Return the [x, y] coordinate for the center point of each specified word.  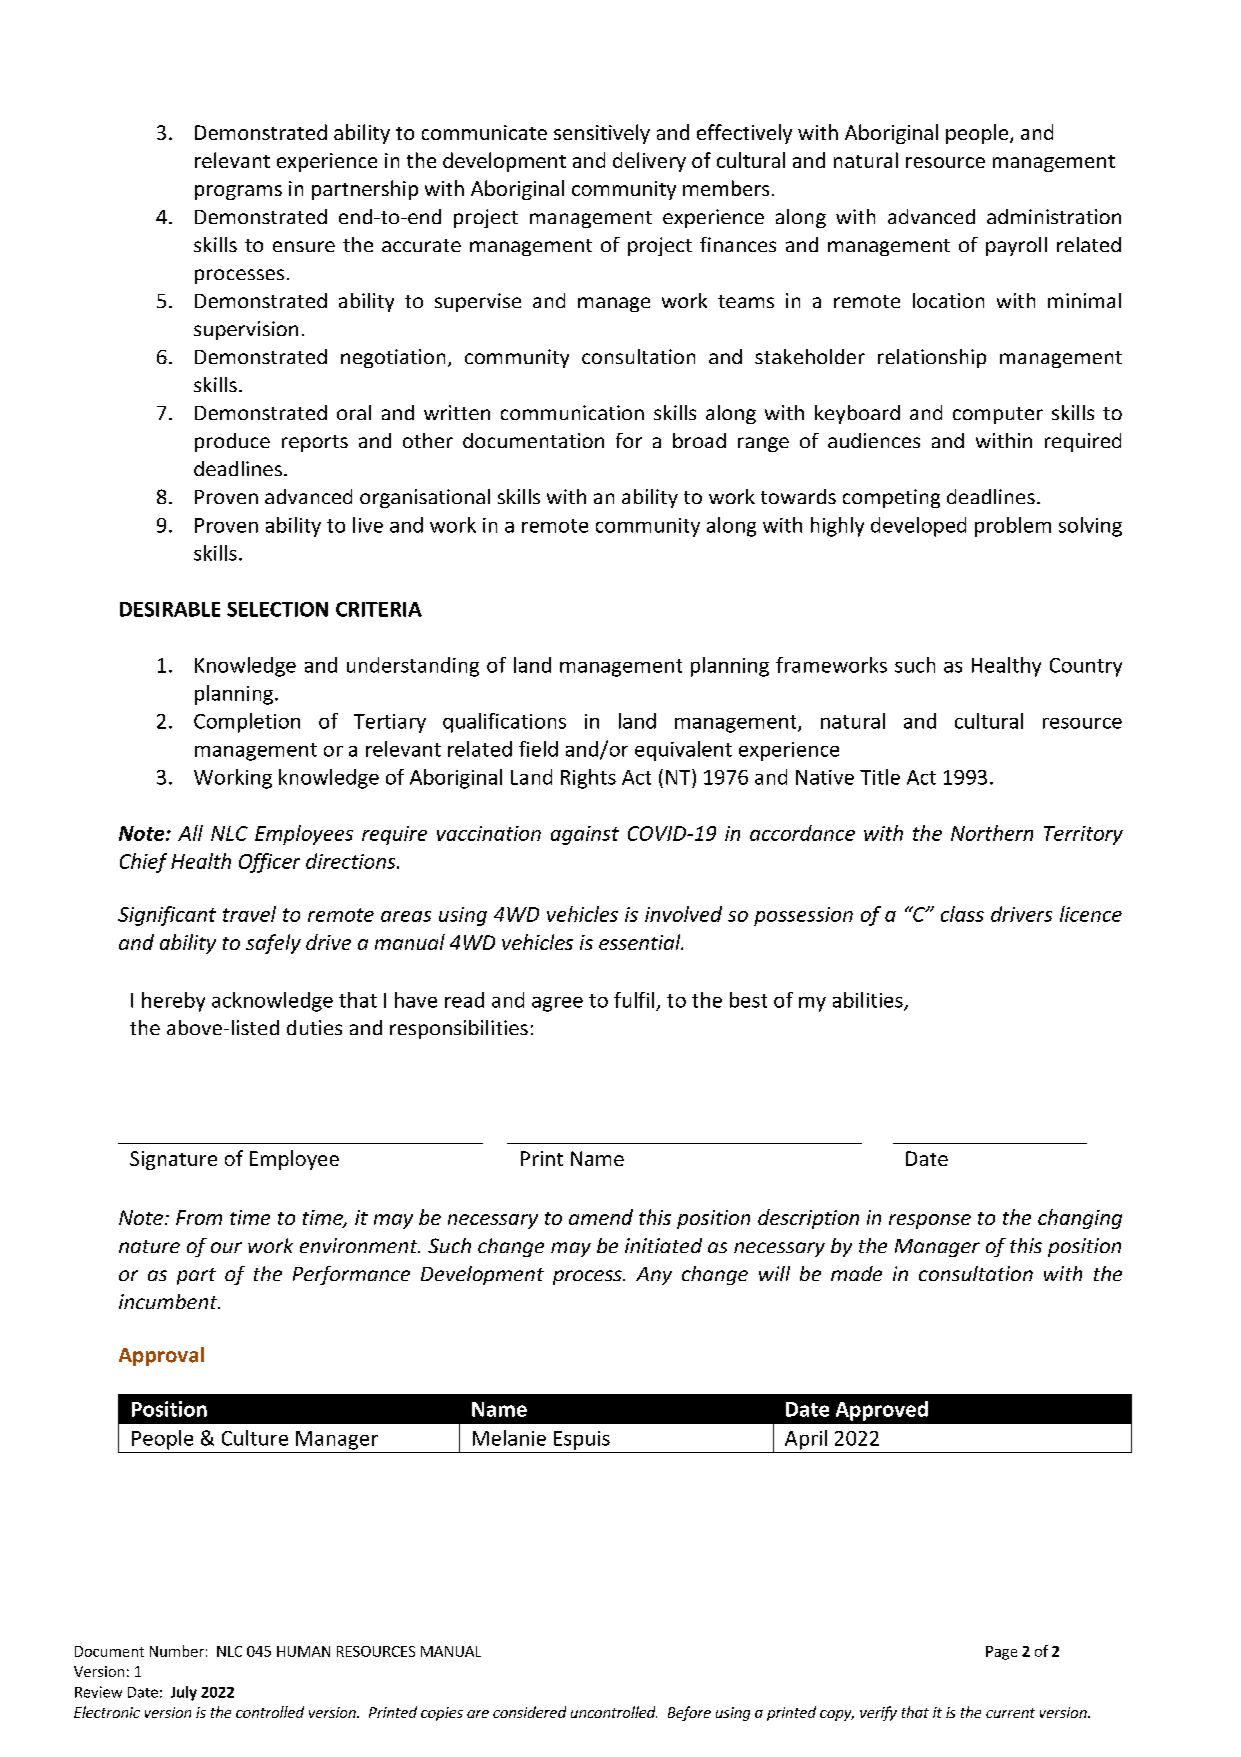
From [199, 1217]
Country [1086, 667]
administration [1054, 216]
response [930, 1221]
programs [238, 192]
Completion [247, 723]
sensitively [602, 134]
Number [177, 1651]
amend [601, 1217]
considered [529, 1712]
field [538, 749]
